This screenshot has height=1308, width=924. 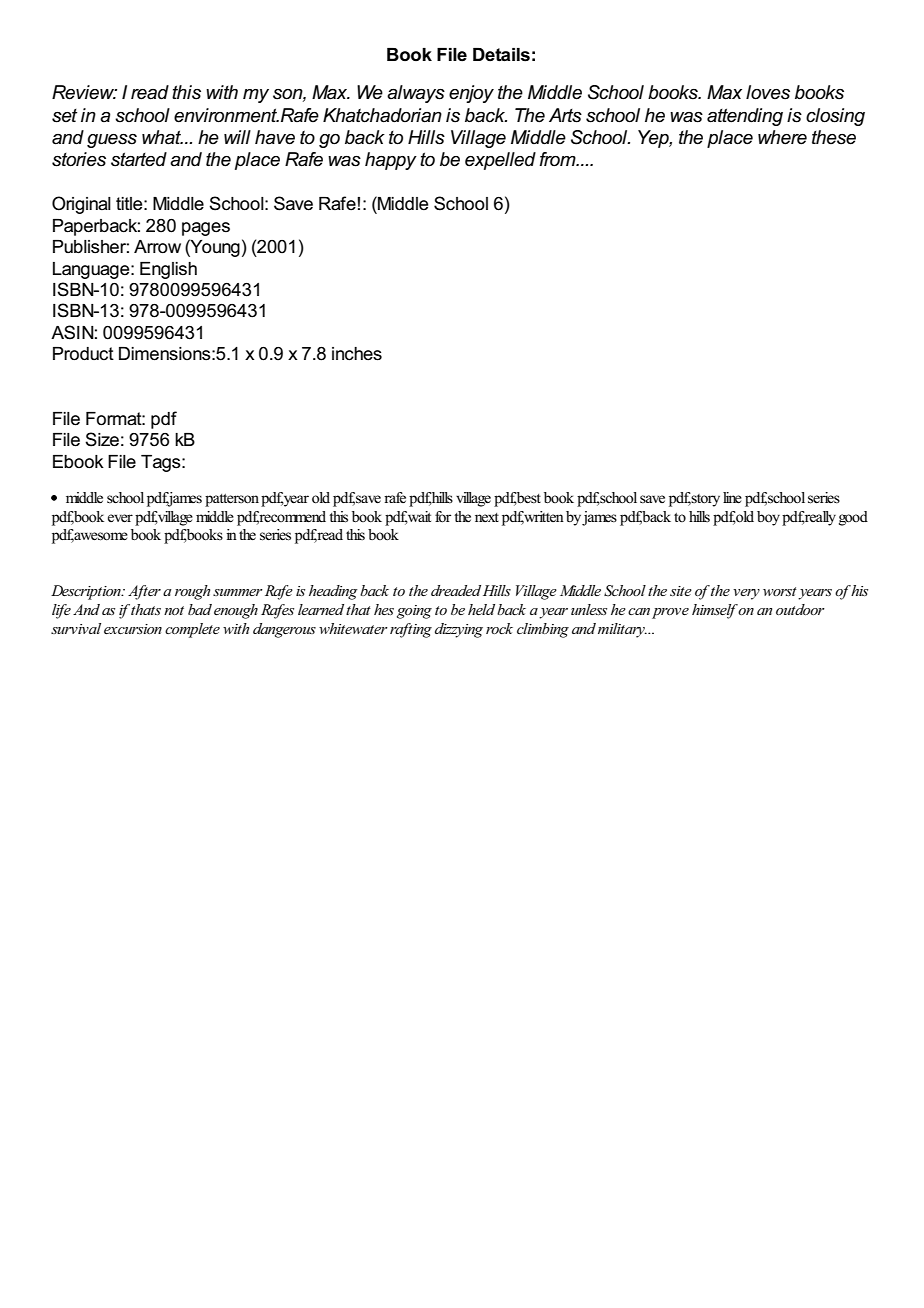 I want to click on Review, so click(x=84, y=92).
